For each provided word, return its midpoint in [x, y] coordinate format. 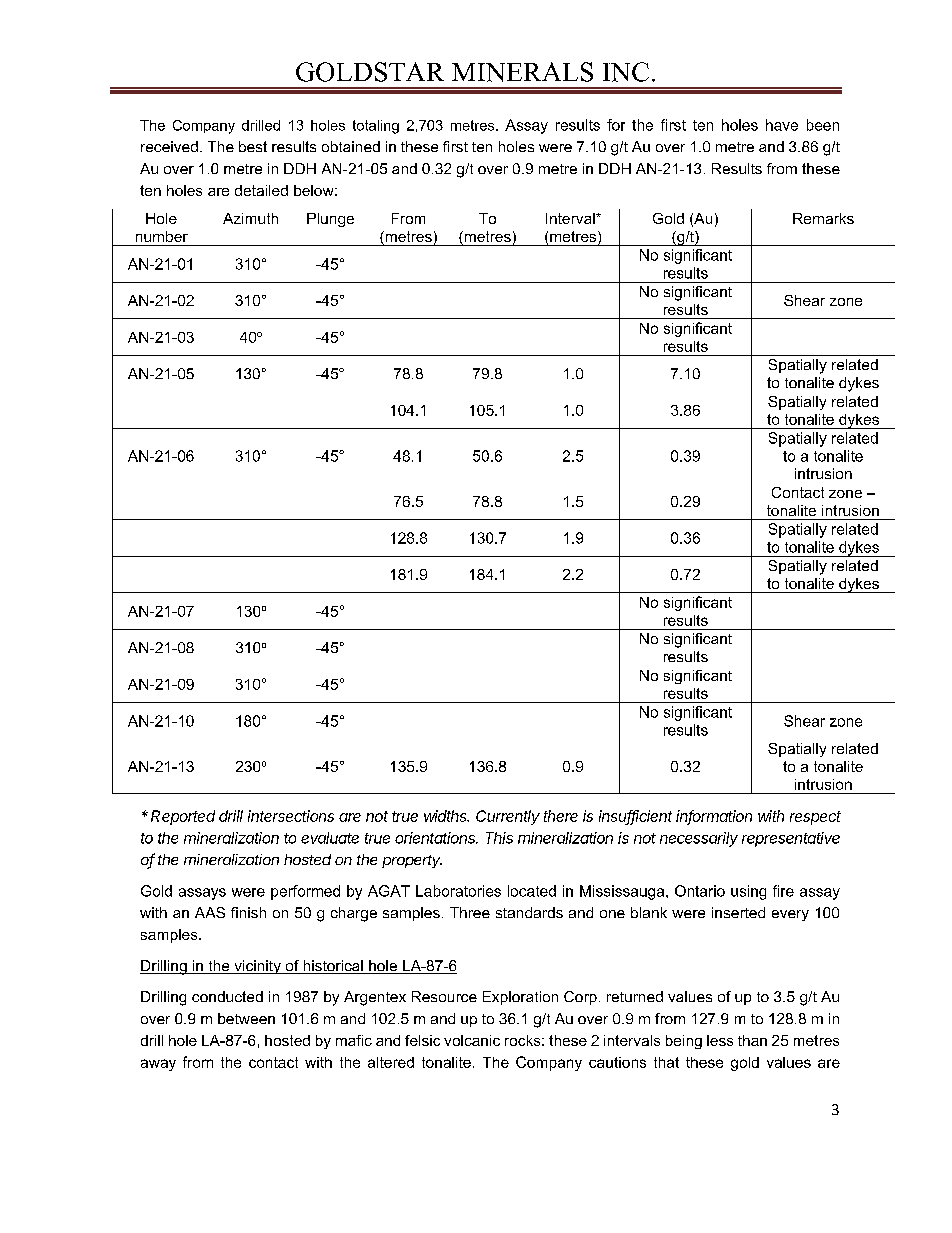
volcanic [472, 1040]
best [253, 146]
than [752, 1040]
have [782, 125]
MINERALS [522, 72]
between [246, 1018]
